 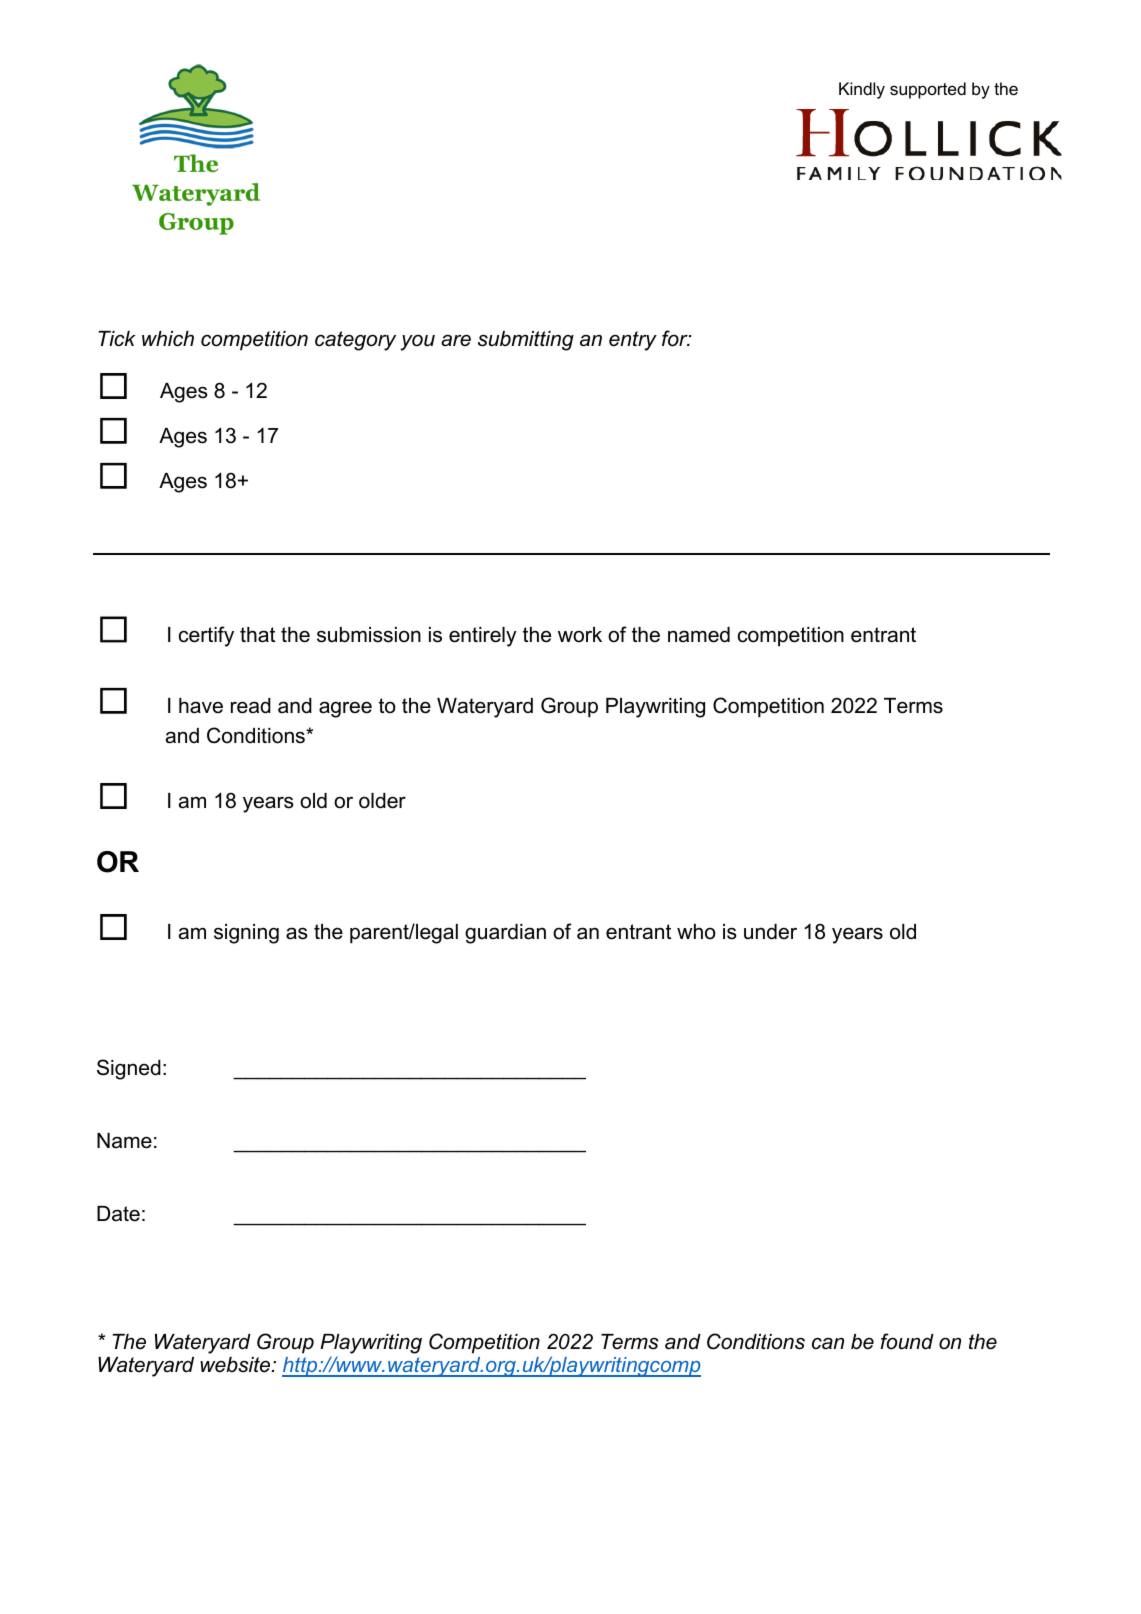 What do you see at coordinates (828, 1343) in the image?
I see `can` at bounding box center [828, 1343].
